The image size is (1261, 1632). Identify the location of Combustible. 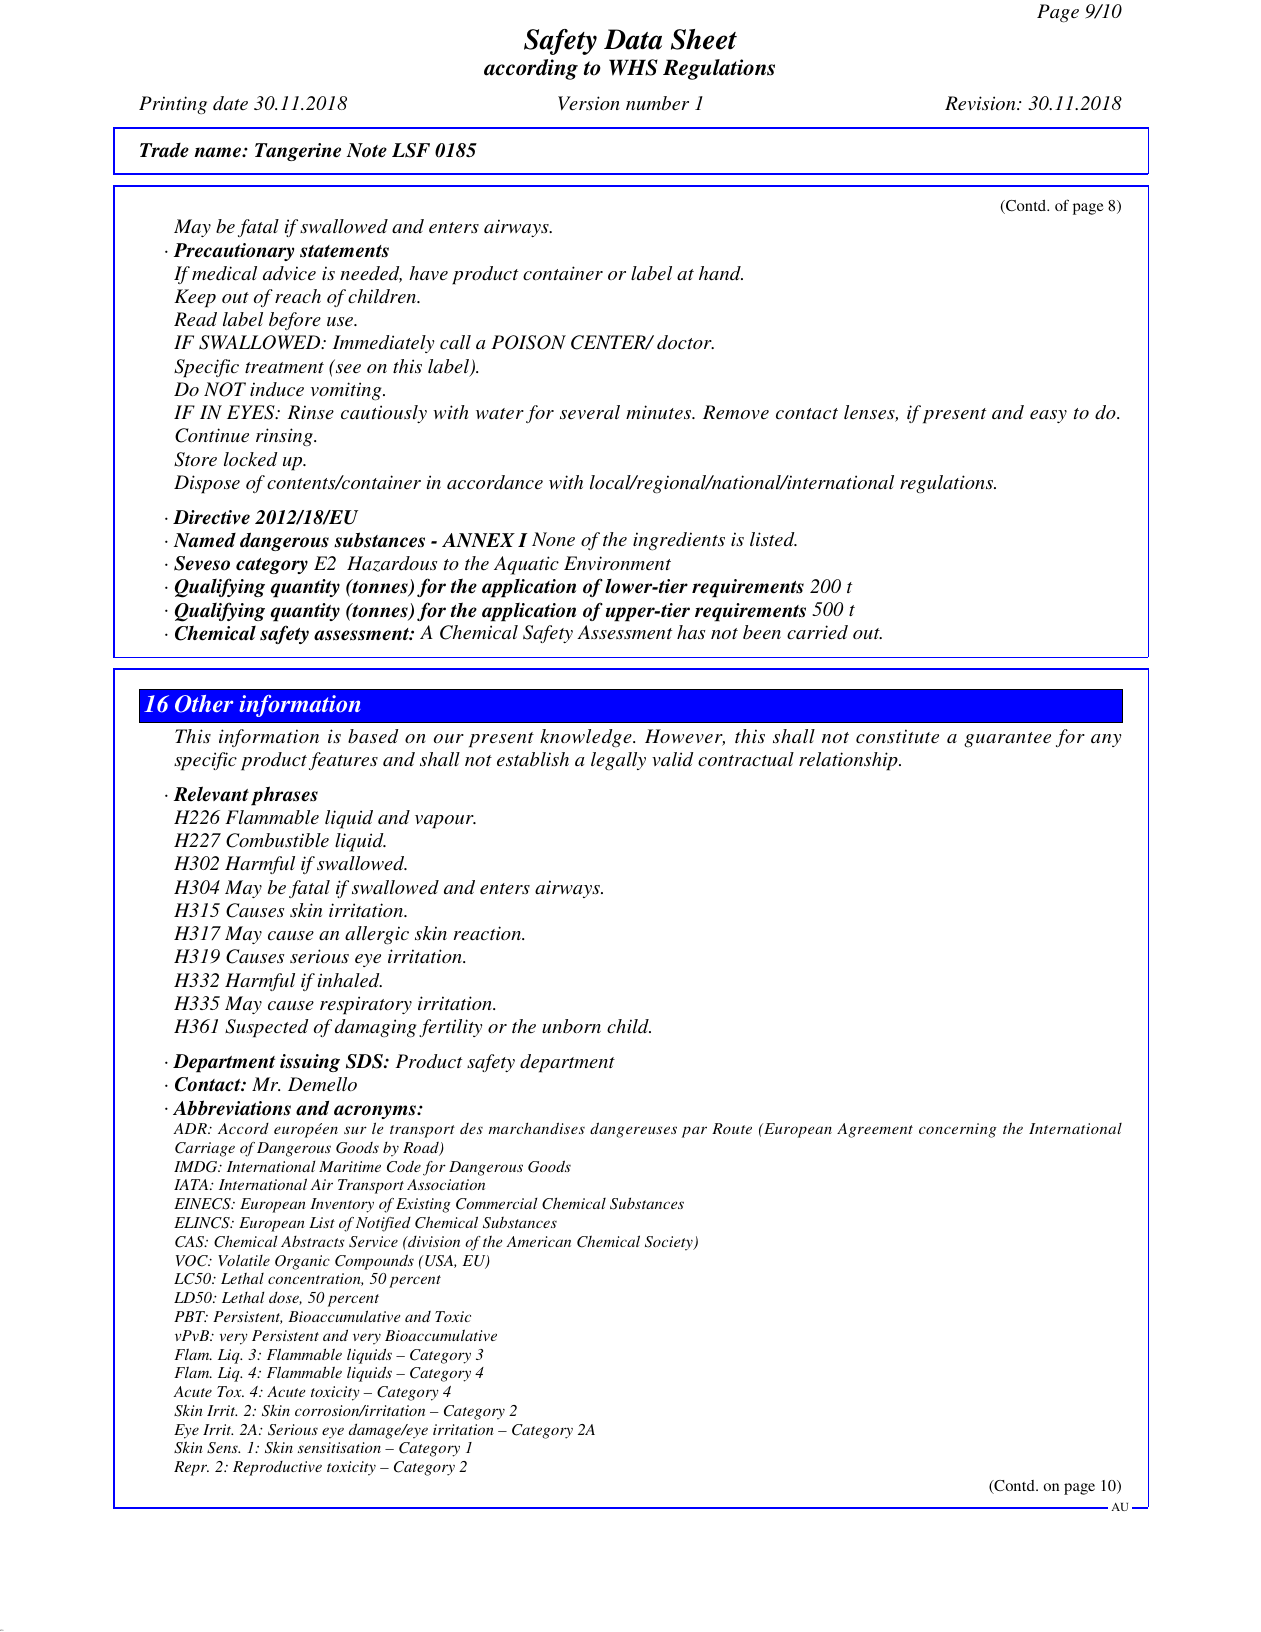
(277, 840).
